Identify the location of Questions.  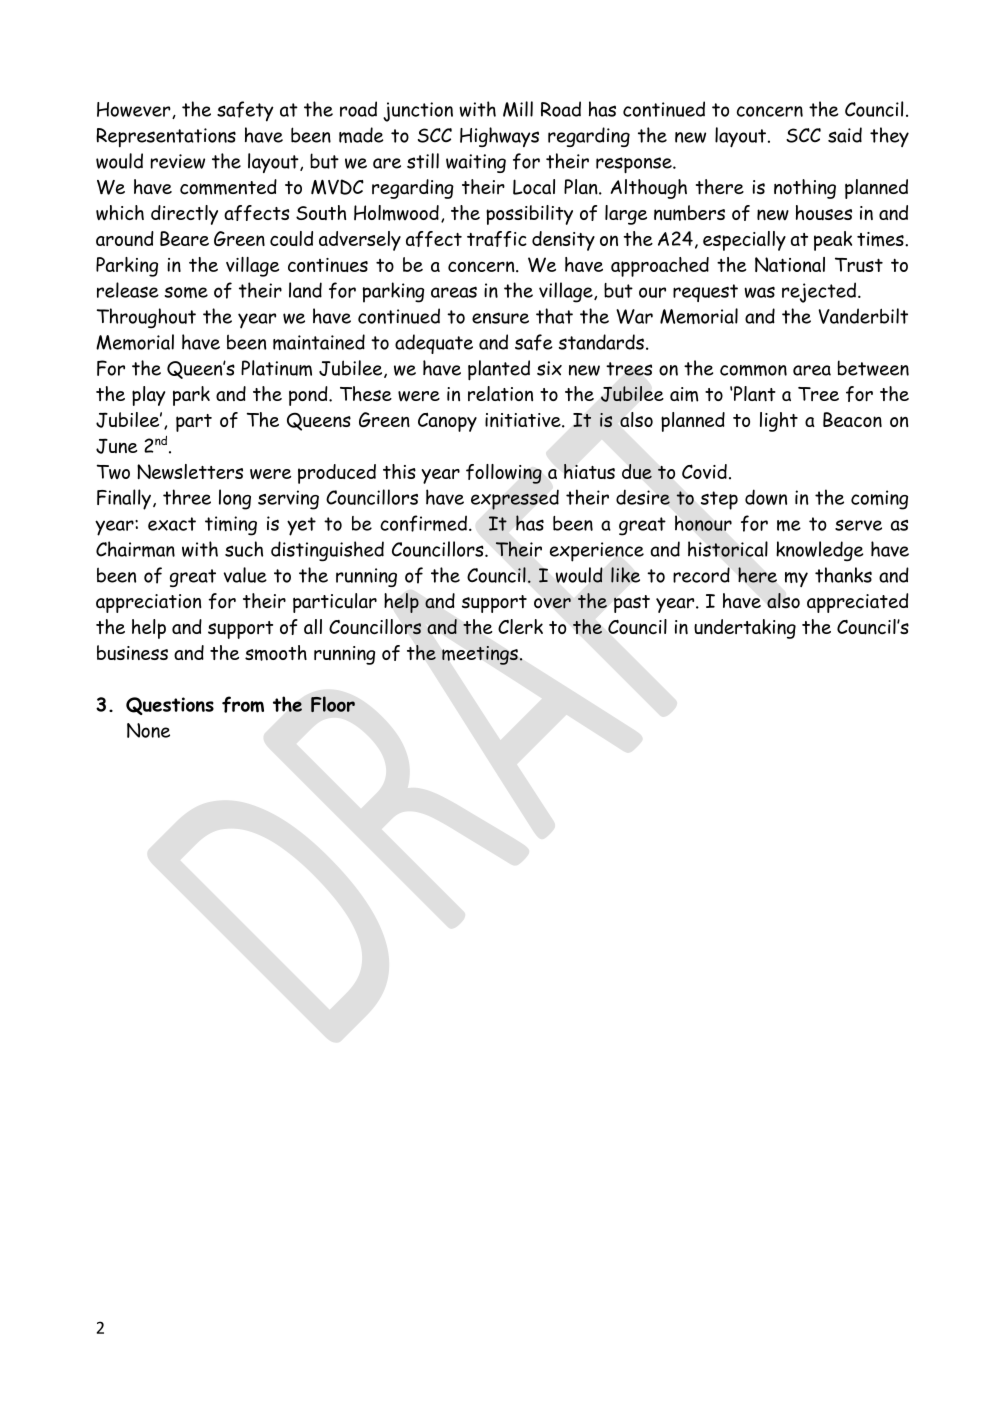
(170, 706).
